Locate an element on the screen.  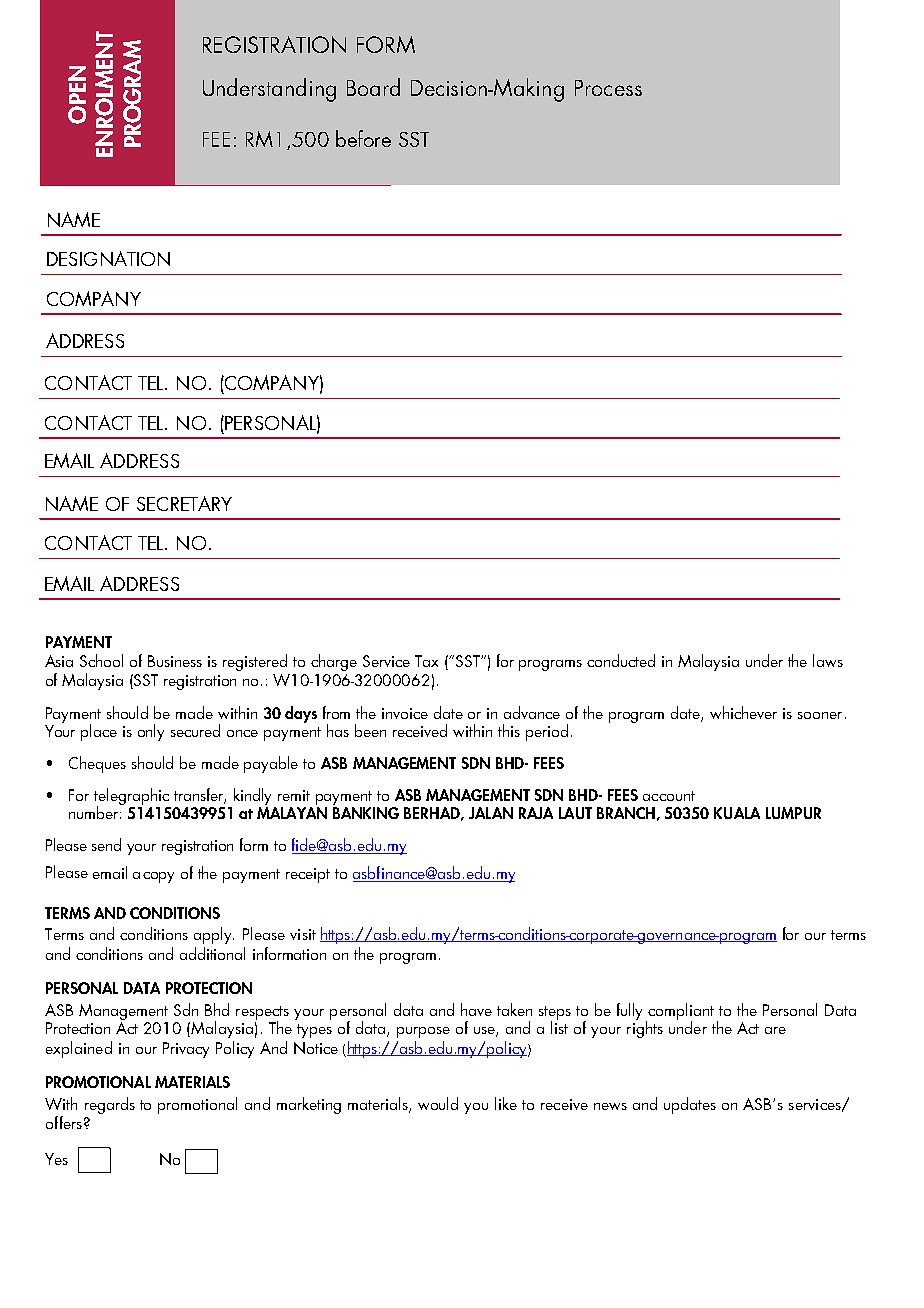
regards is located at coordinates (110, 1105).
